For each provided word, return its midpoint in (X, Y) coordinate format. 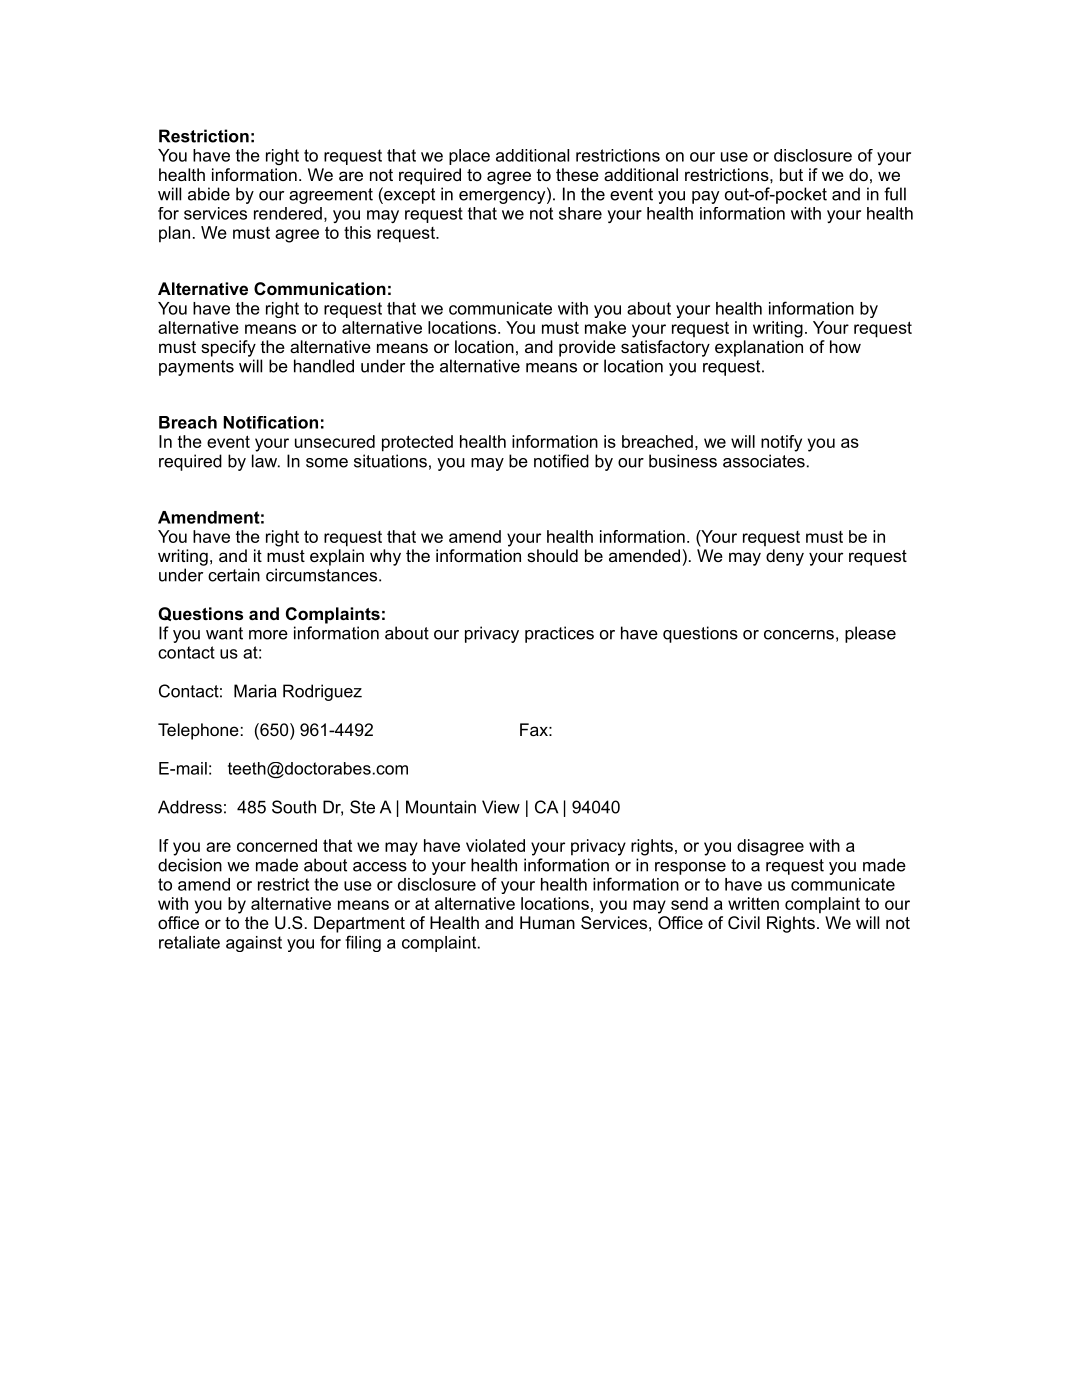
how (845, 346)
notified (561, 461)
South (294, 807)
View (501, 807)
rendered (288, 213)
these (577, 174)
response (690, 868)
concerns (799, 635)
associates (764, 461)
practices (559, 634)
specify (228, 348)
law (266, 461)
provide (587, 348)
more (268, 635)
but (791, 174)
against (254, 944)
